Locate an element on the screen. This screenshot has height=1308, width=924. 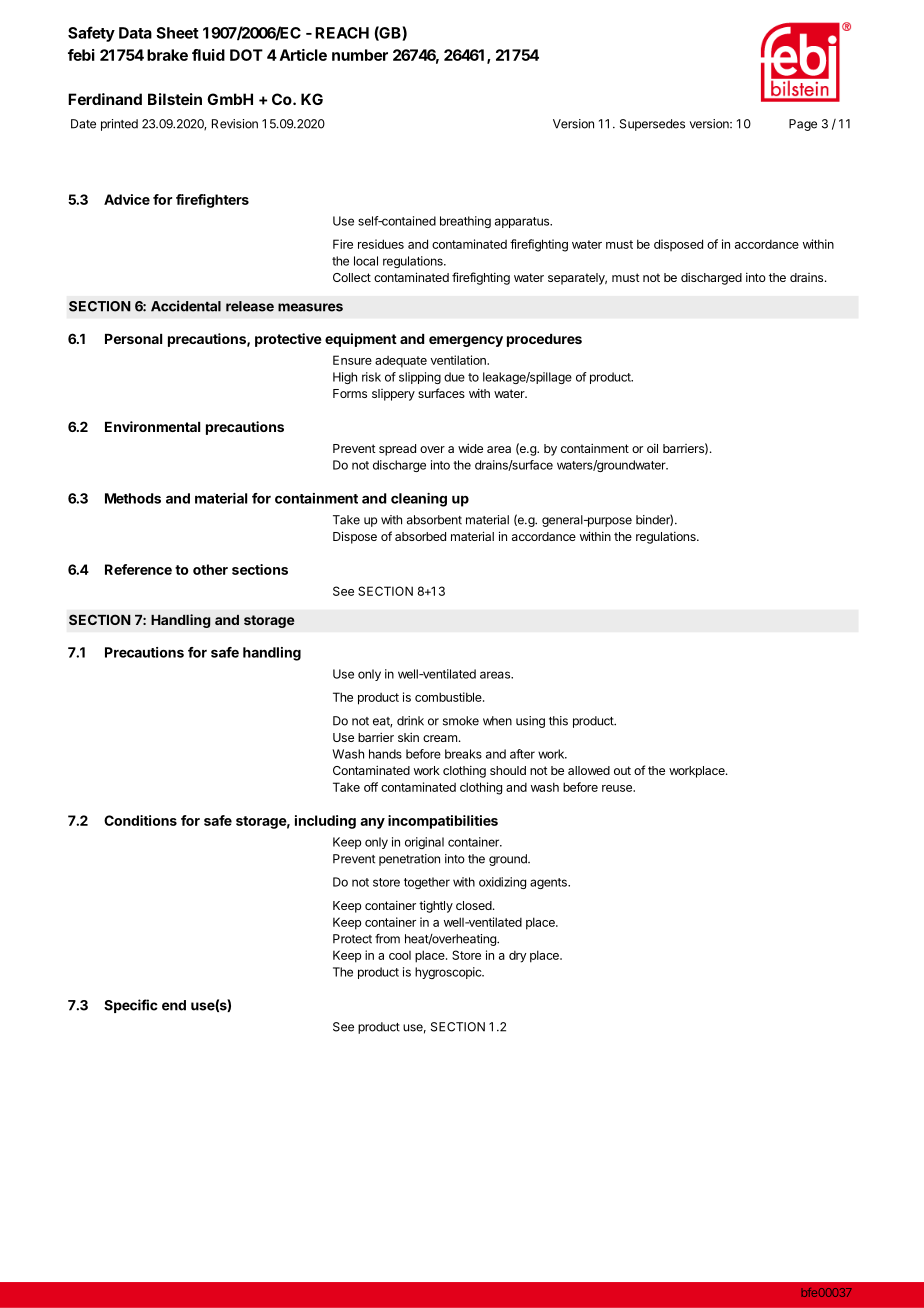
emergency is located at coordinates (466, 341).
